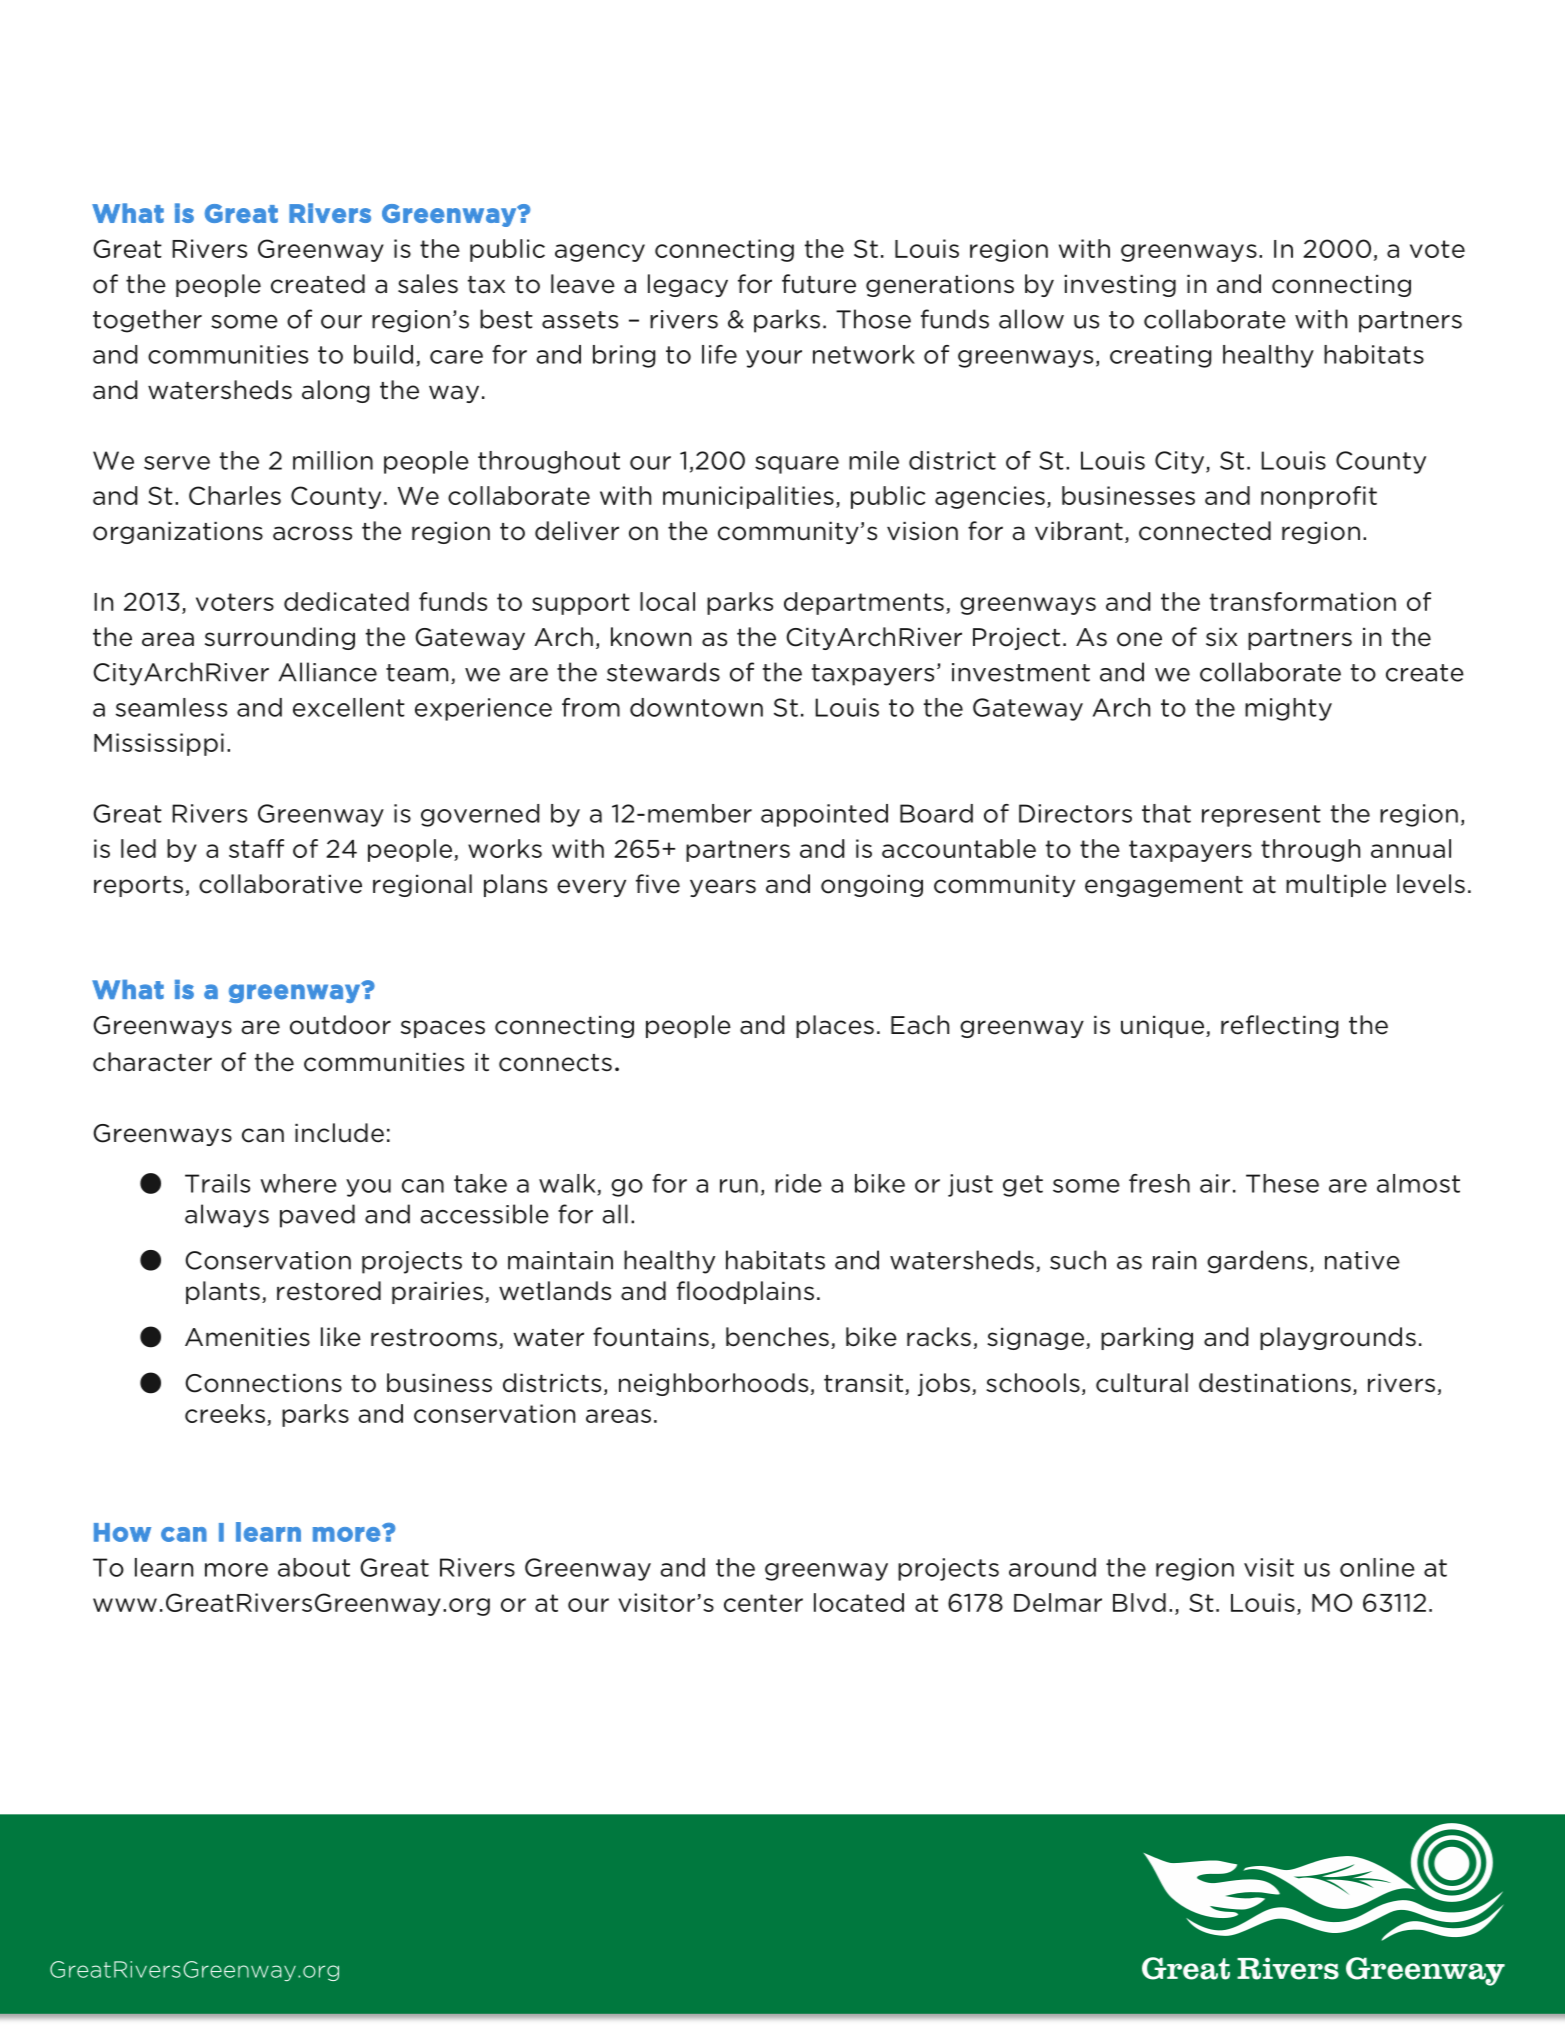 This document has width=1565, height=2025. What do you see at coordinates (314, 1567) in the document?
I see `about` at bounding box center [314, 1567].
